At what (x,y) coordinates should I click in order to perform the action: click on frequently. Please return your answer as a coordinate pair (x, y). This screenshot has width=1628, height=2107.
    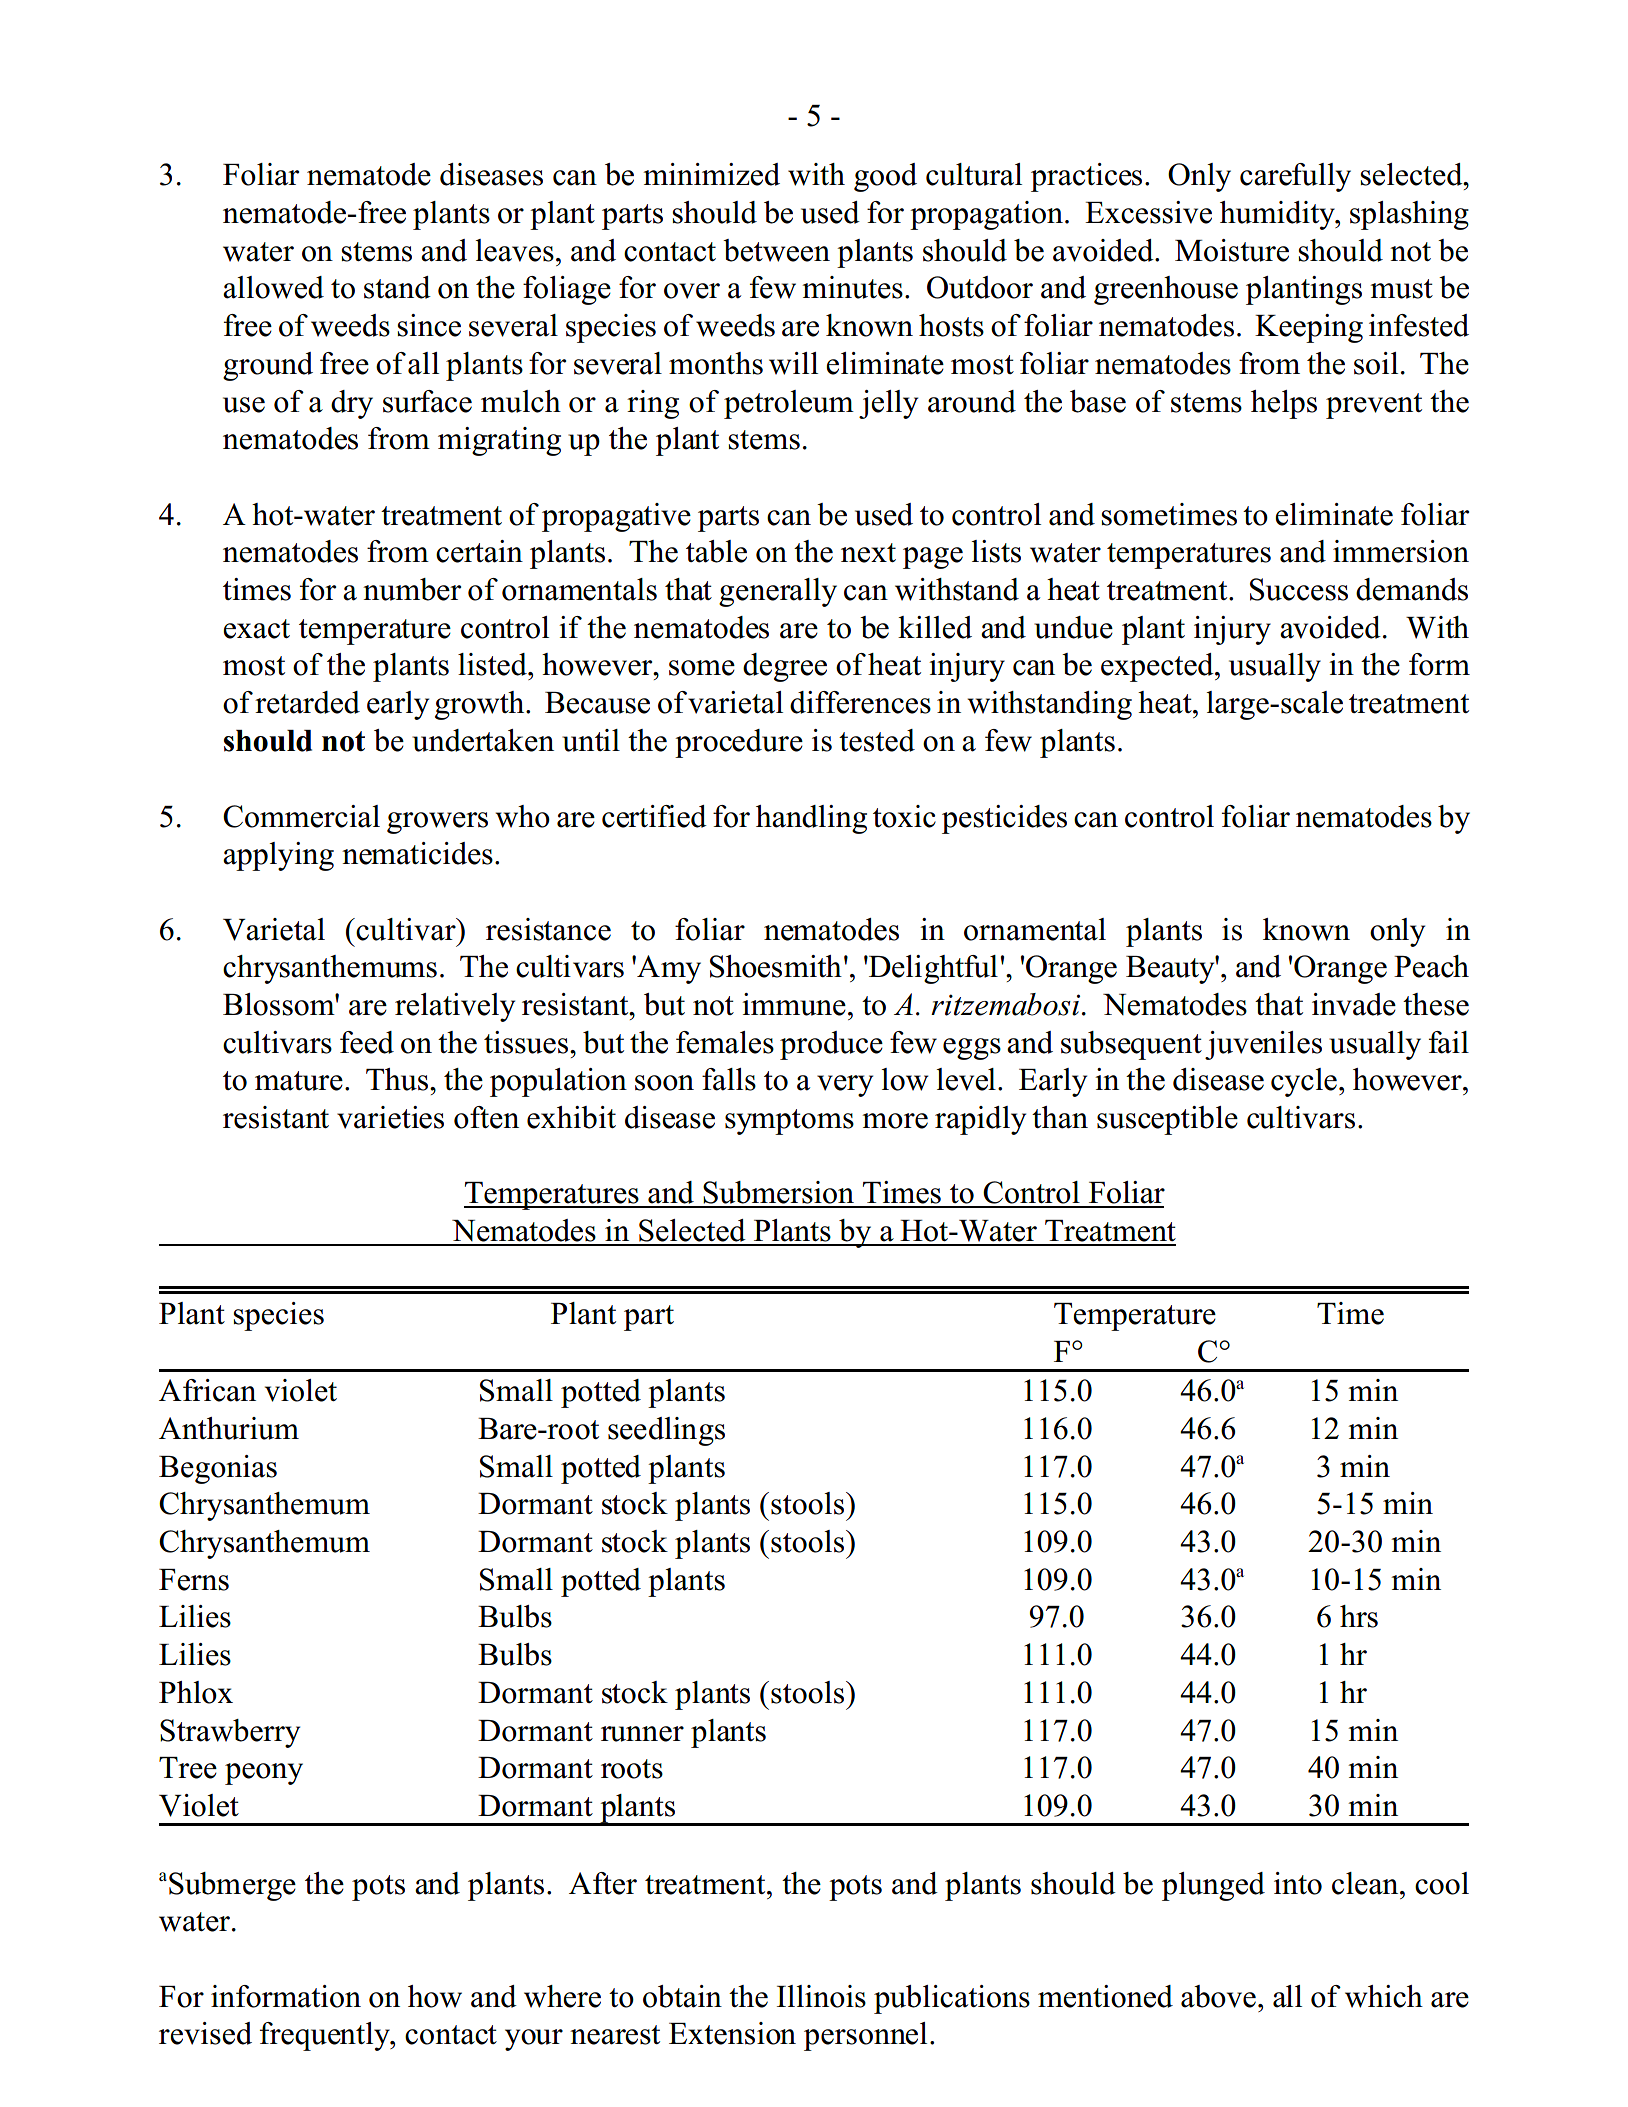
    Looking at the image, I should click on (326, 2036).
